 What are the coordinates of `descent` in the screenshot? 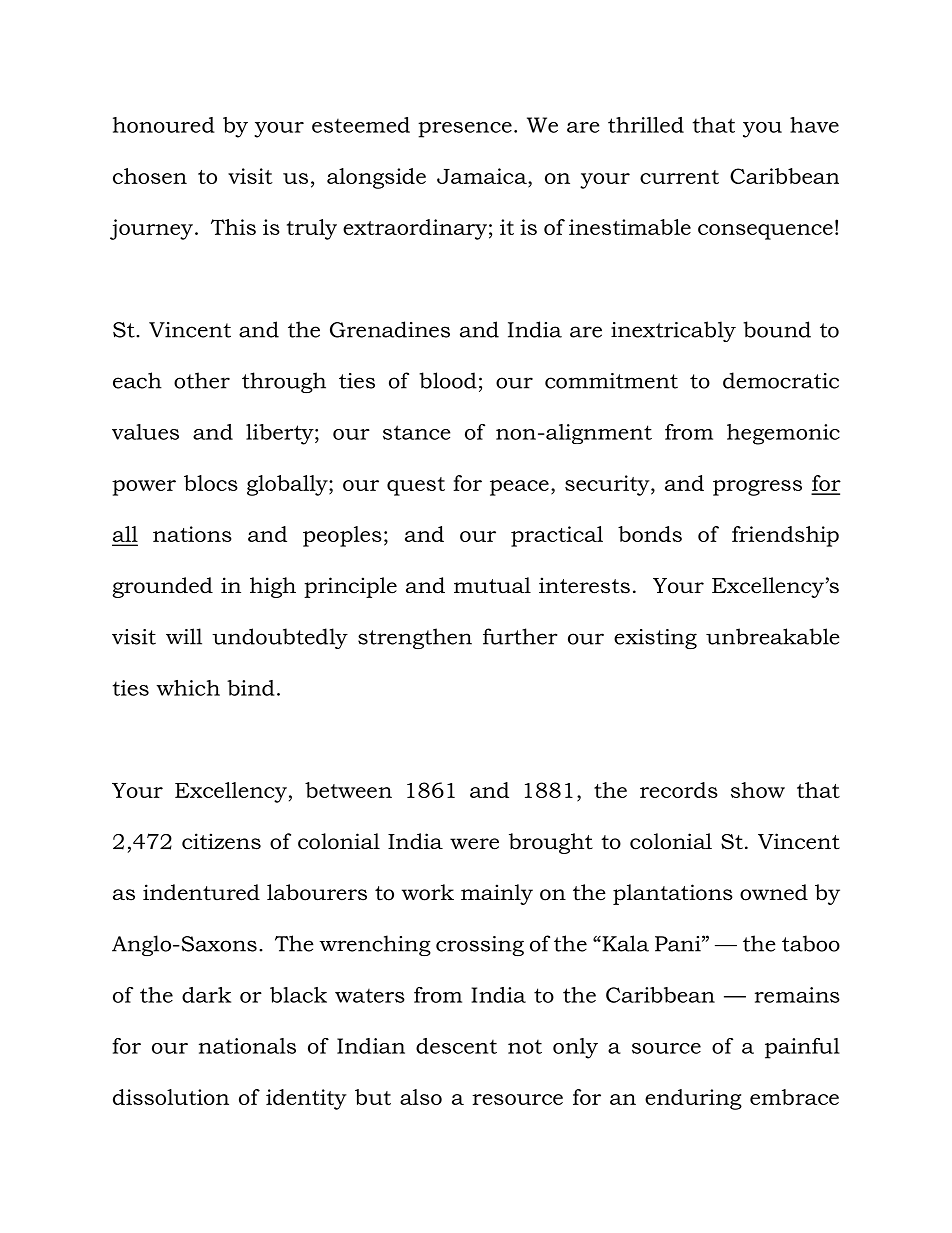 It's located at (456, 1046).
